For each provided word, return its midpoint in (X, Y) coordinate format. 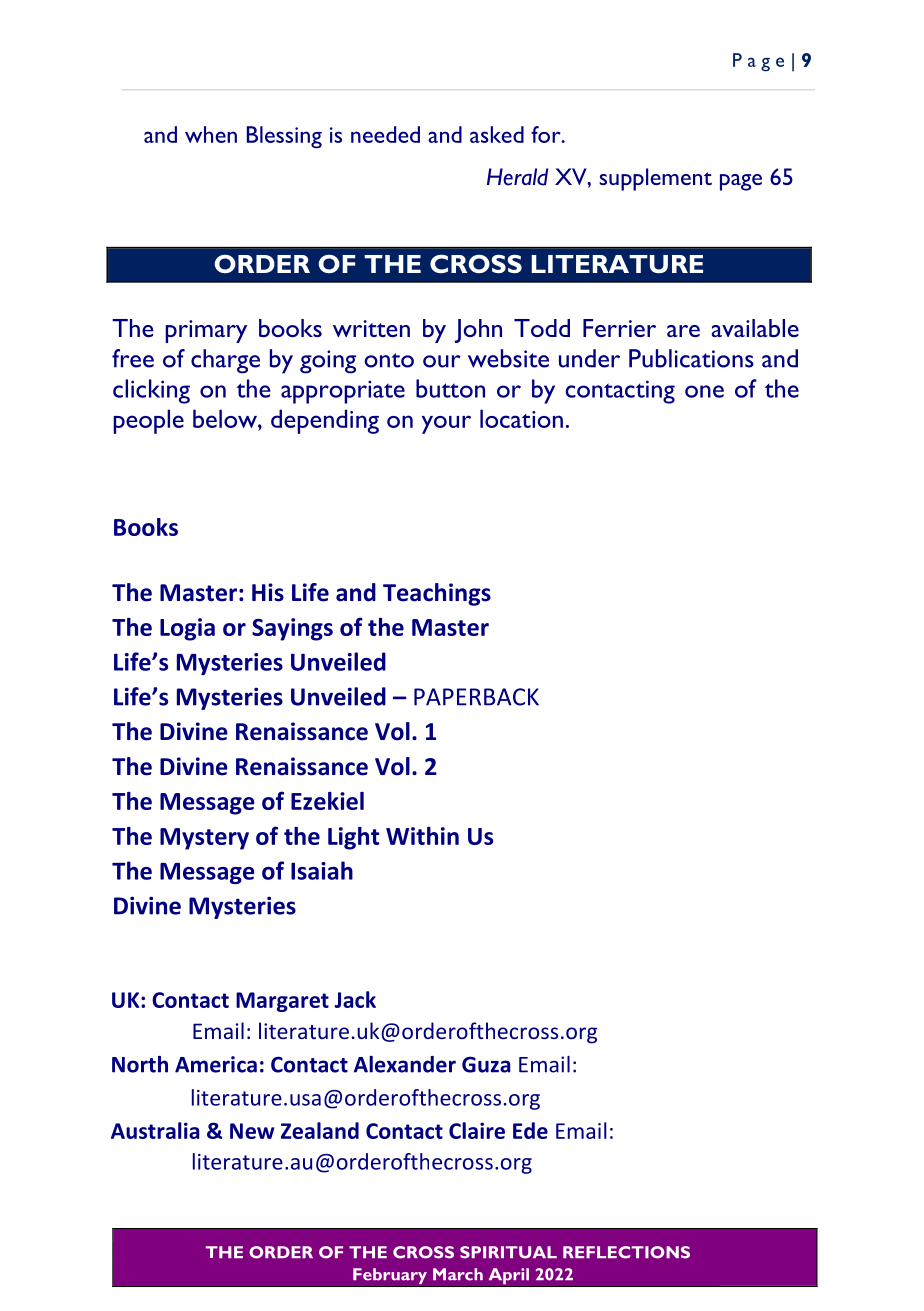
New (252, 1131)
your (446, 424)
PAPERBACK (476, 697)
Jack (355, 999)
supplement (655, 179)
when (211, 134)
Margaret (282, 1002)
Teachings (437, 594)
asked (497, 134)
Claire (477, 1130)
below (226, 418)
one (704, 391)
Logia (187, 629)
